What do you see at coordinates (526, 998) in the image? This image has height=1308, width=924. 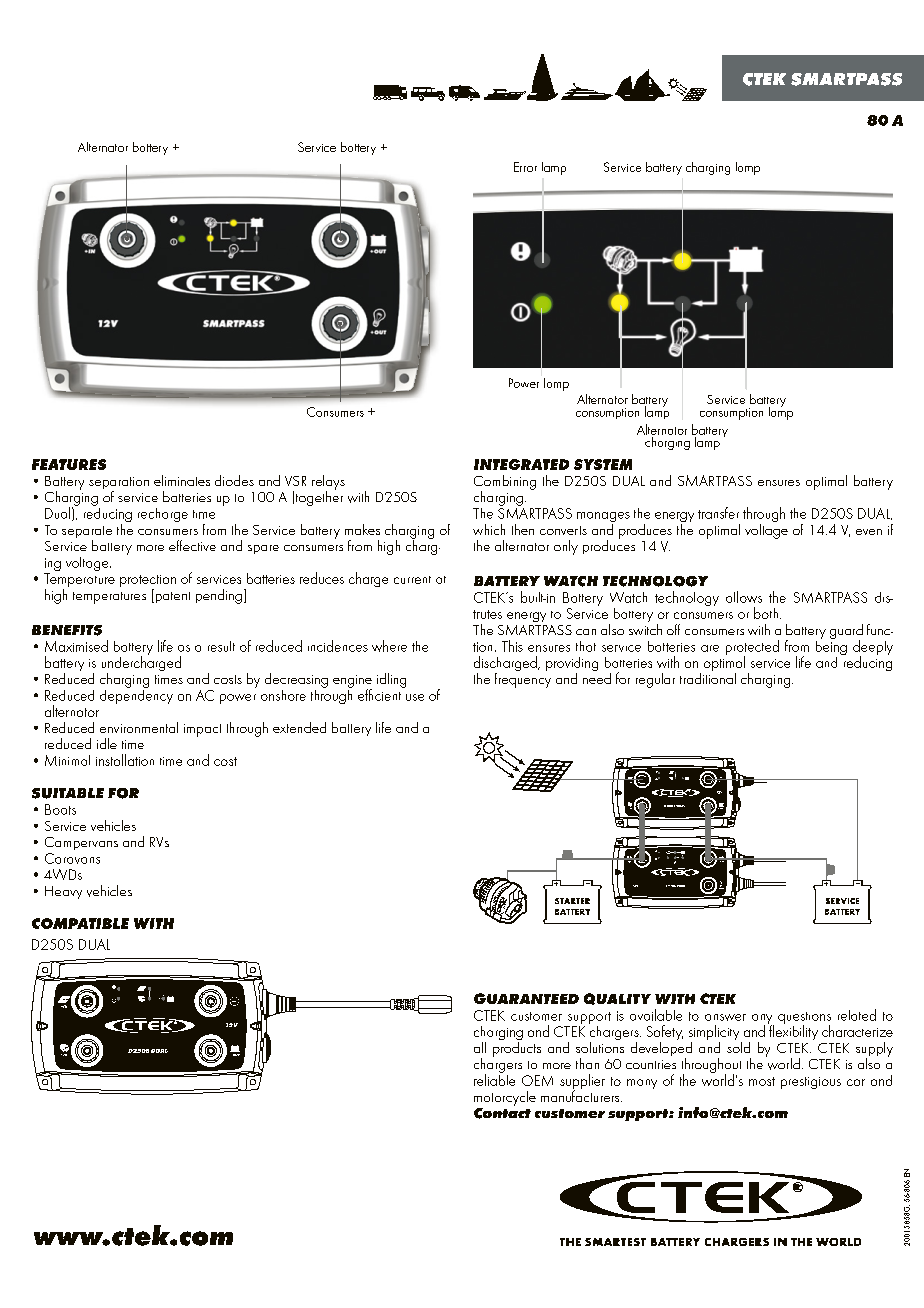 I see `GUARANTEED` at bounding box center [526, 998].
